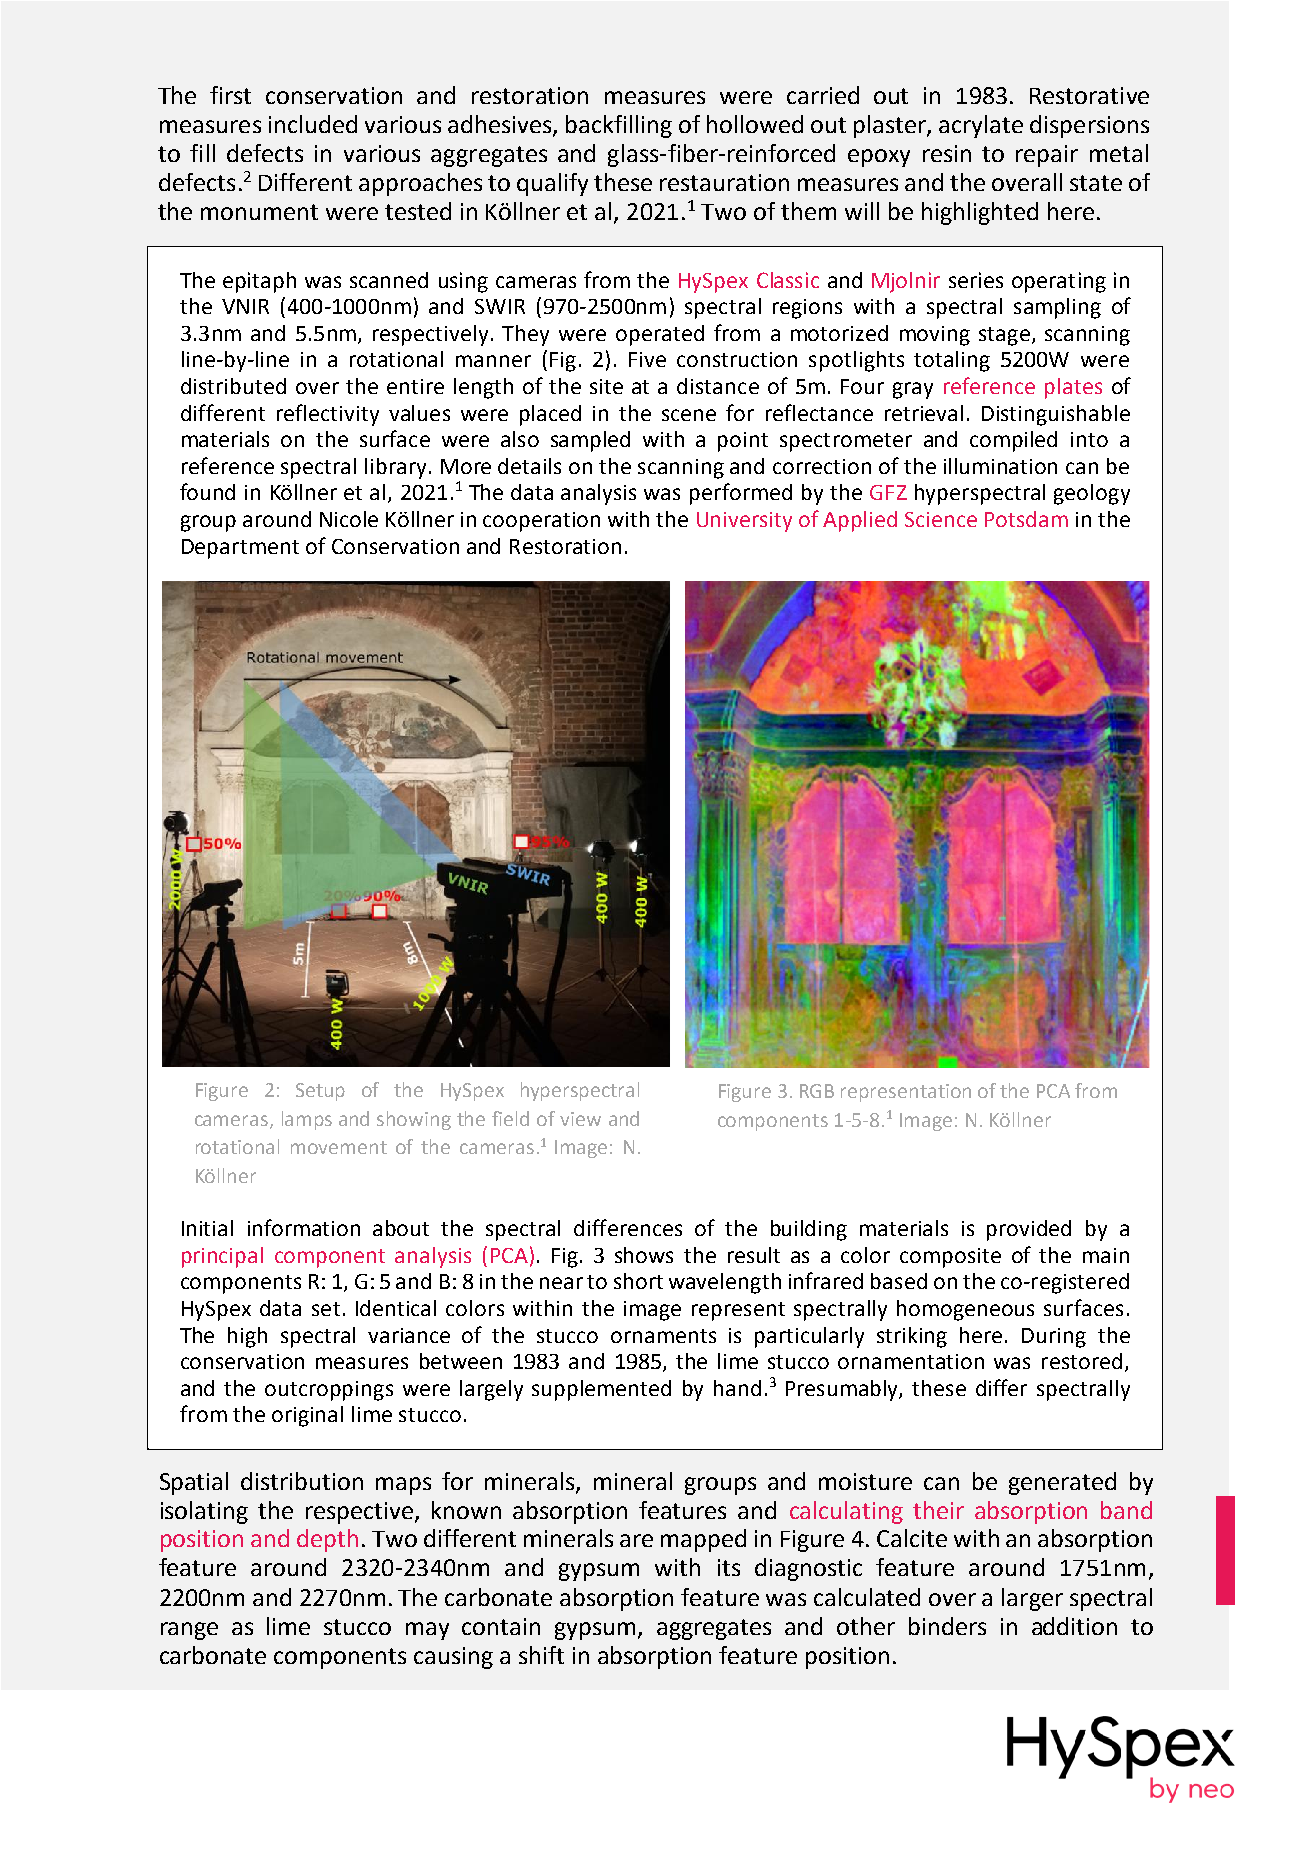 The height and width of the document is (1851, 1308). Describe the element at coordinates (327, 1540) in the document. I see `depth` at that location.
